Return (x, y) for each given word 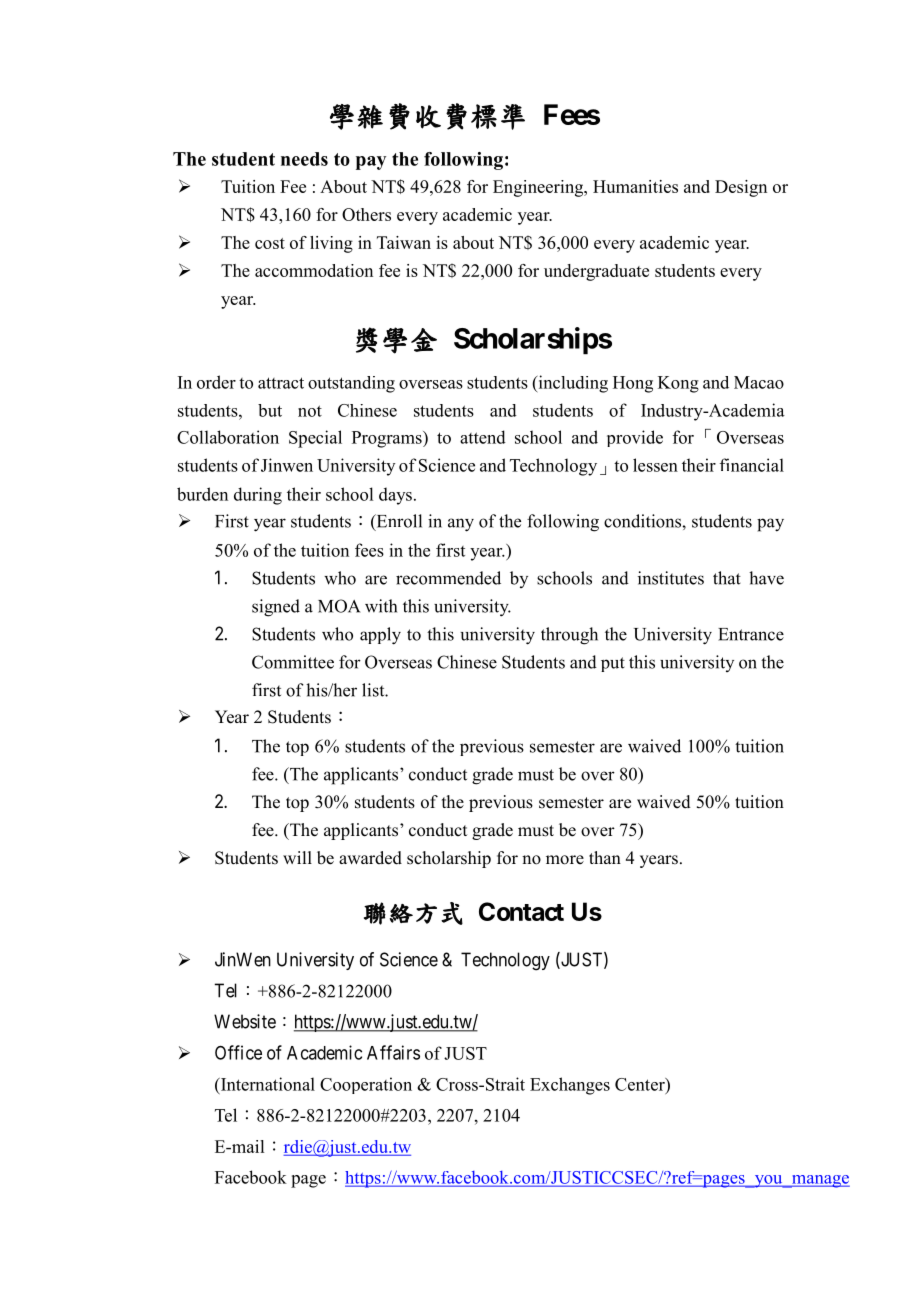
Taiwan (404, 242)
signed (276, 608)
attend (483, 437)
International (267, 1084)
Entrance (751, 634)
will (297, 857)
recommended (448, 578)
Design (741, 188)
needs (304, 159)
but (270, 410)
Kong (678, 384)
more (565, 860)
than (605, 857)
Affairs (393, 1052)
